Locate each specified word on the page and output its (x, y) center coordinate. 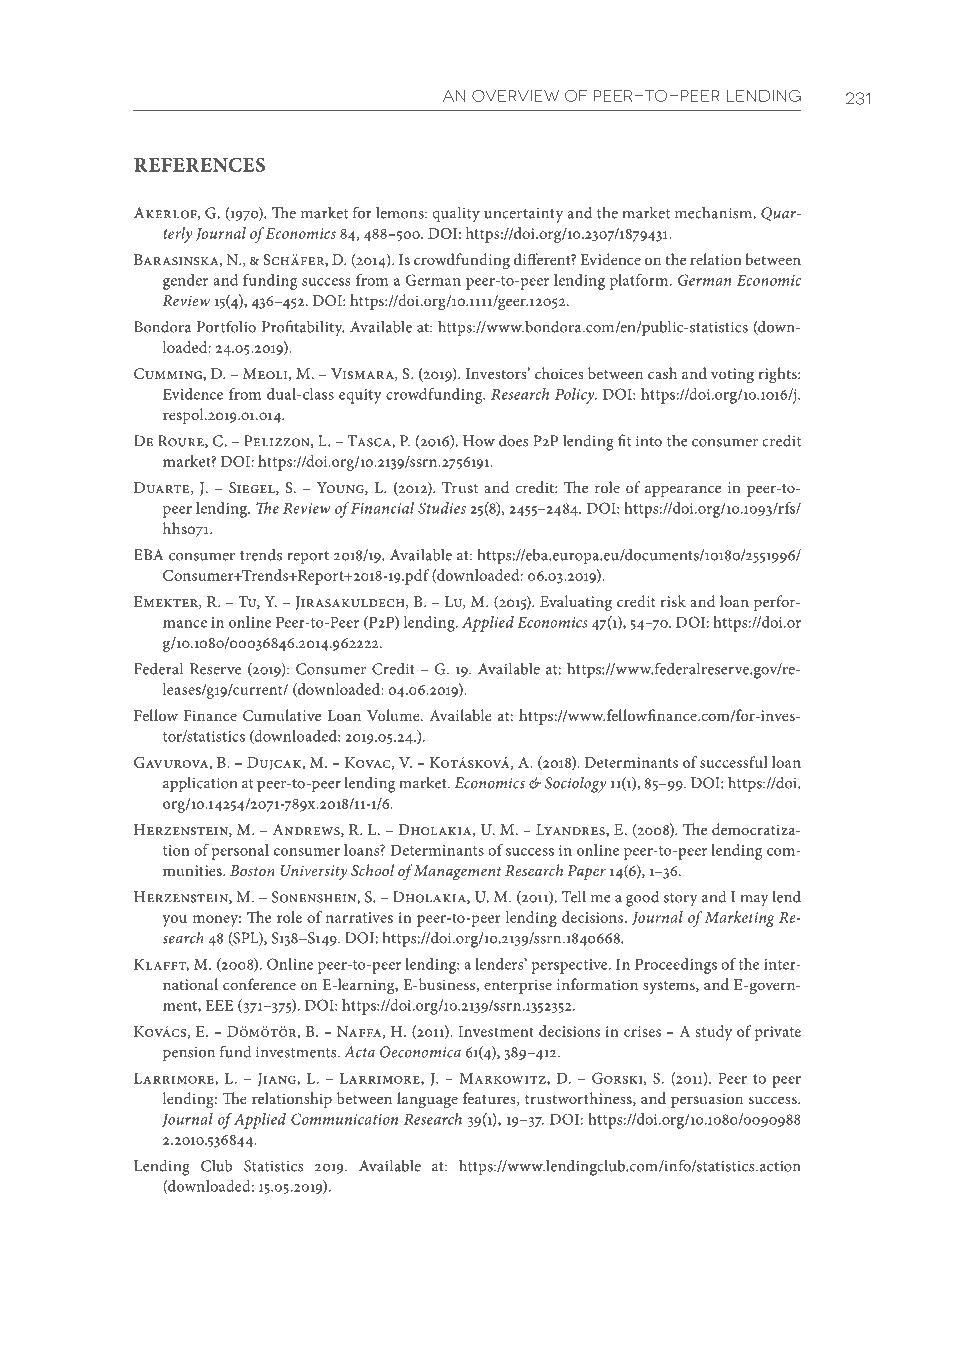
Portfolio (226, 326)
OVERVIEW (515, 96)
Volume (394, 715)
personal (240, 852)
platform (640, 282)
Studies (442, 508)
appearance (683, 491)
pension (189, 1054)
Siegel (253, 488)
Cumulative (282, 715)
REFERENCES (199, 165)
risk (673, 601)
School (372, 870)
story (681, 900)
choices (559, 373)
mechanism (714, 212)
